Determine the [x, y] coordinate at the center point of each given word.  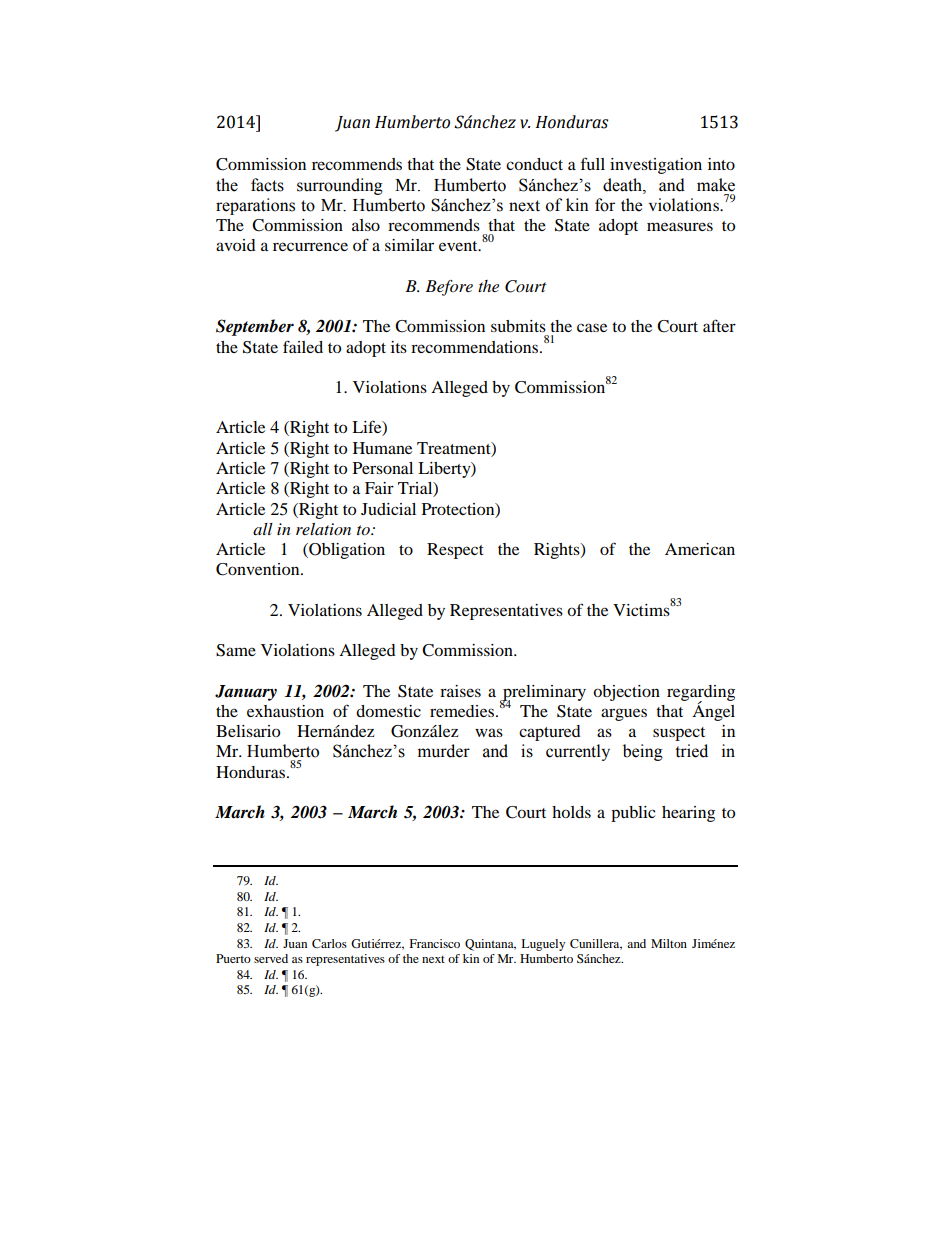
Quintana [490, 945]
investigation [656, 166]
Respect [455, 551]
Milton [669, 943]
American [700, 549]
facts [267, 185]
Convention [259, 569]
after [719, 325]
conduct [534, 164]
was [489, 732]
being [643, 752]
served [271, 958]
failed [303, 346]
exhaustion [285, 711]
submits [518, 326]
